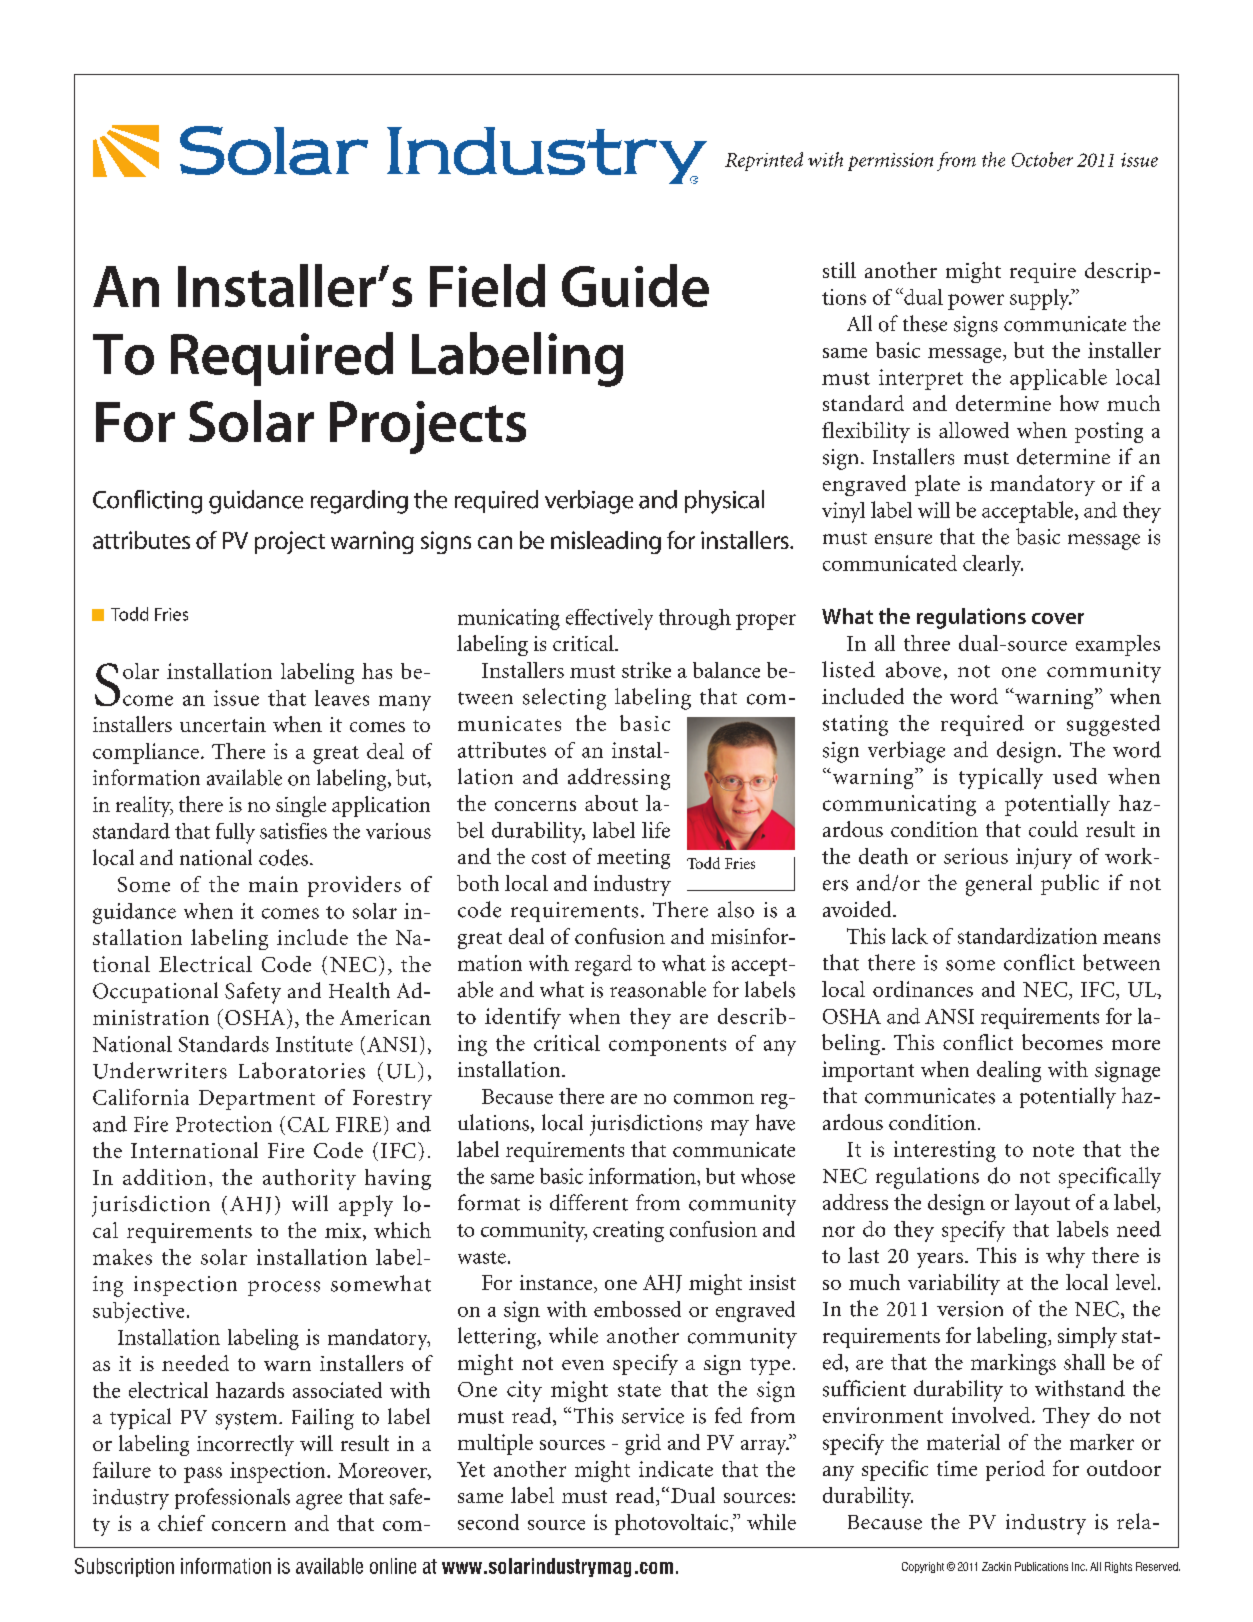 The image size is (1253, 1622). I want to click on strike, so click(646, 670).
